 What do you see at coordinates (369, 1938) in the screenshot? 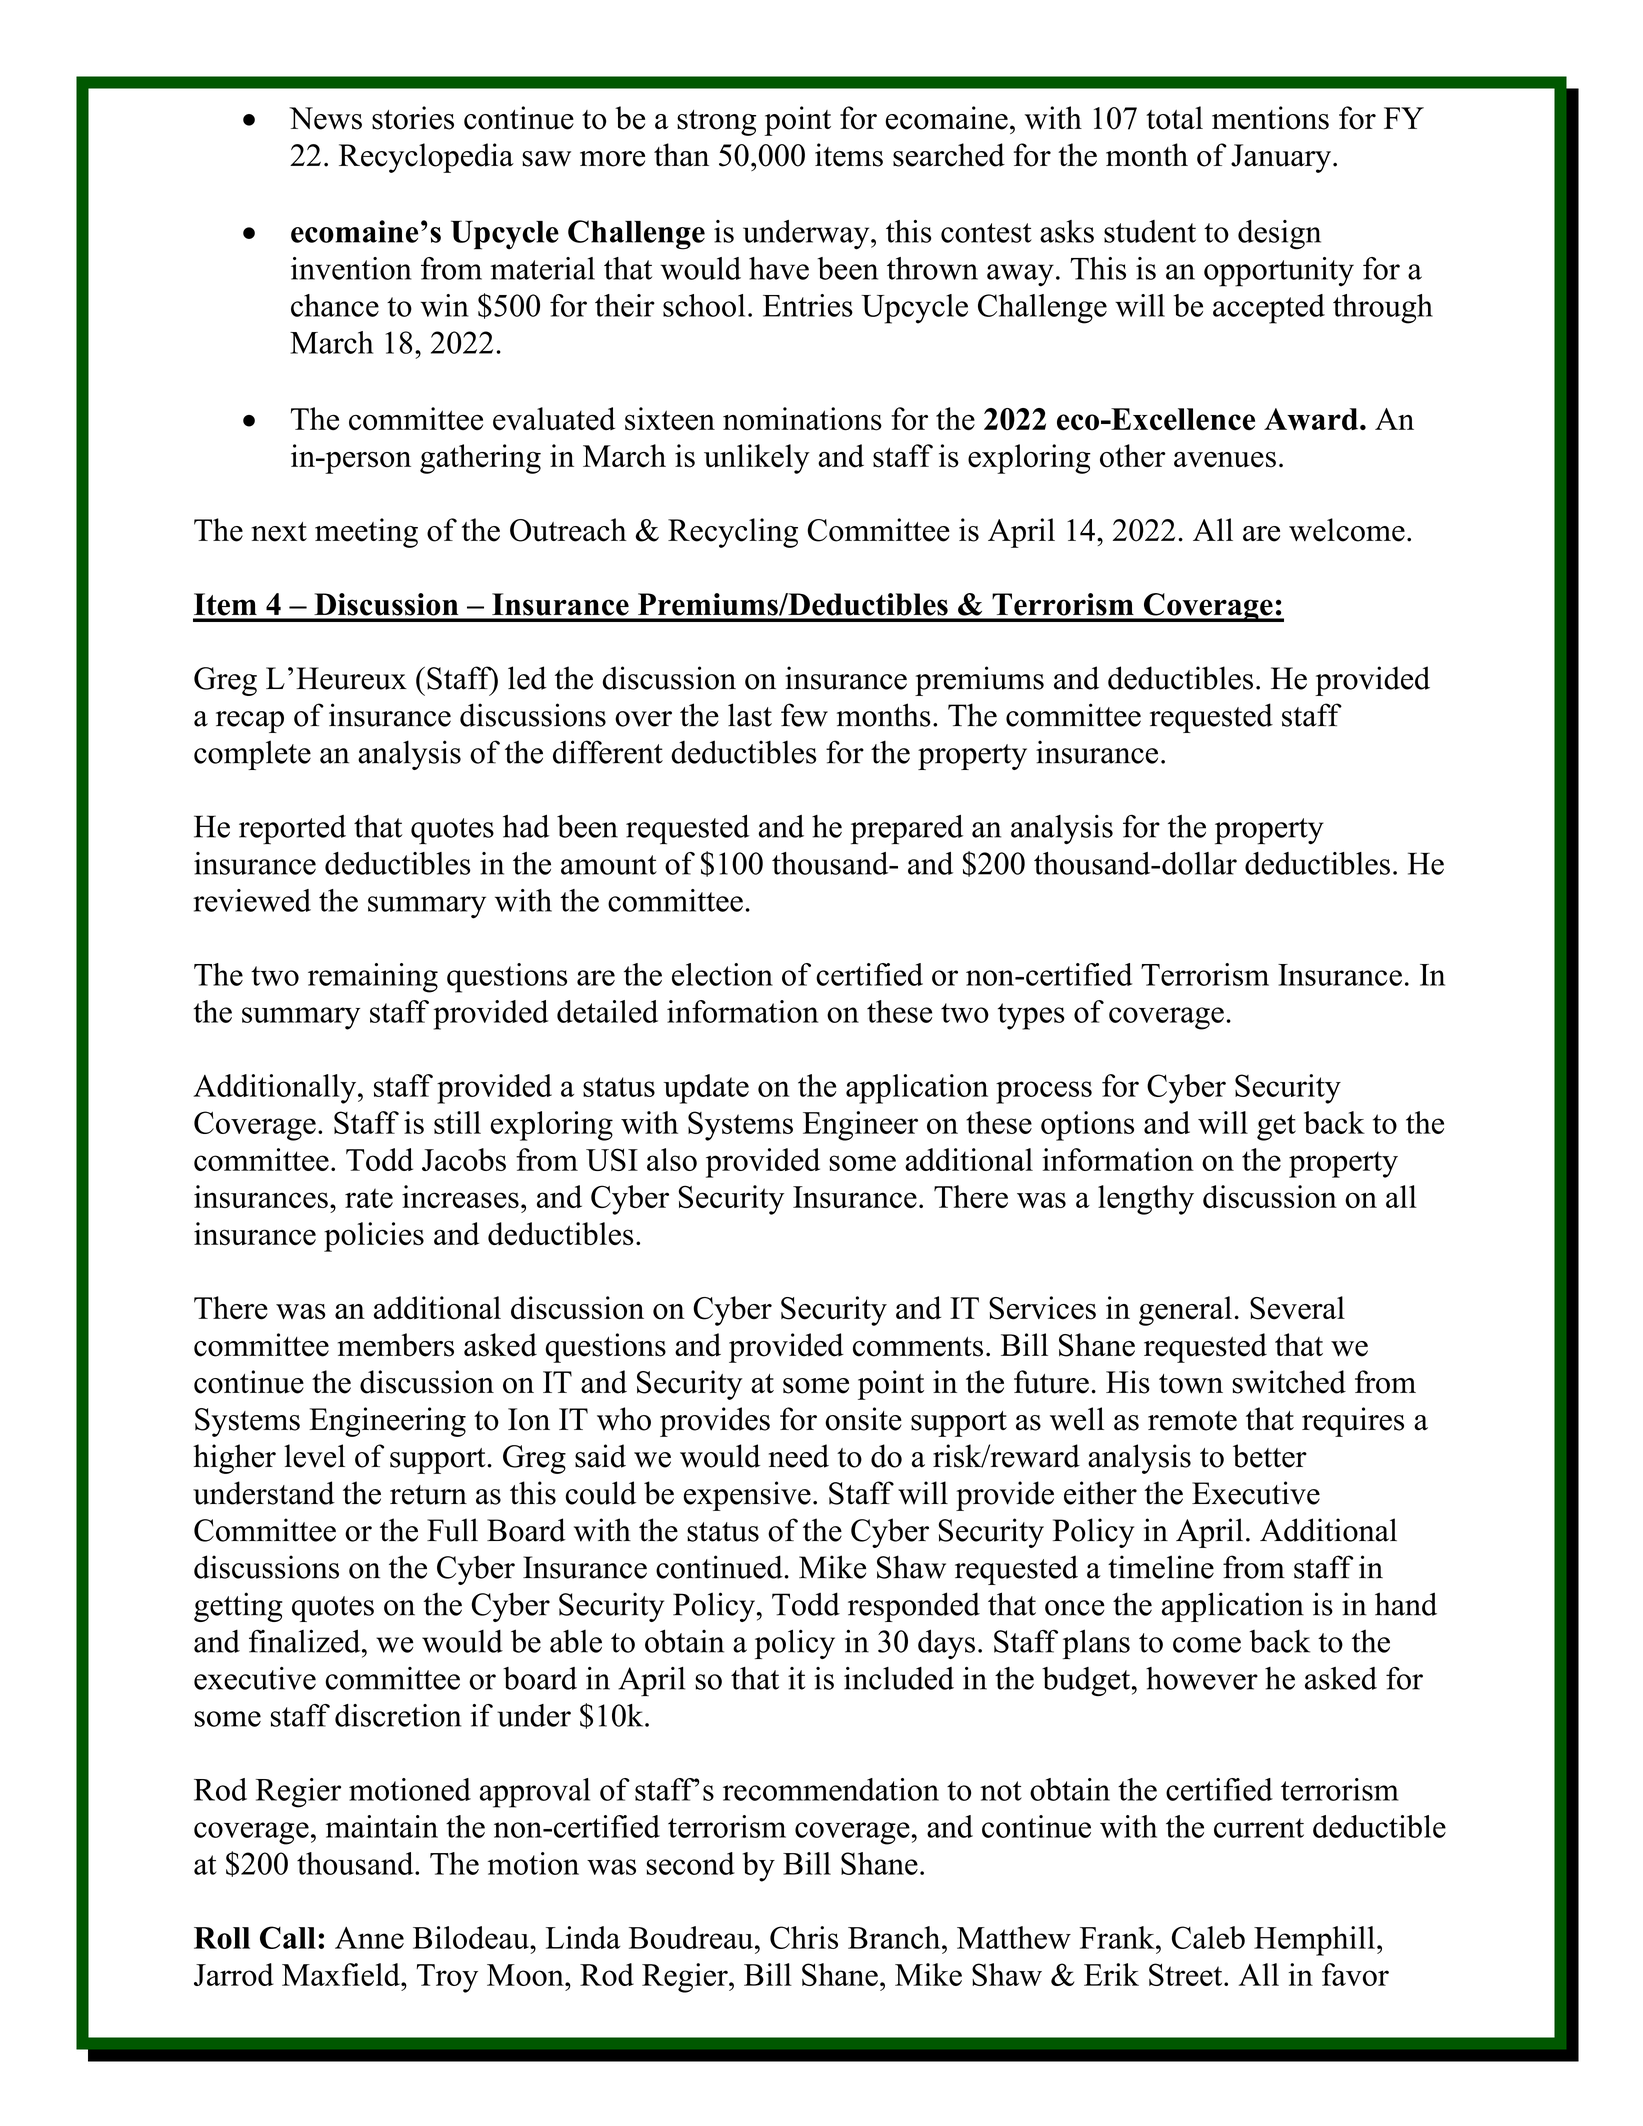
I see `Anne` at bounding box center [369, 1938].
